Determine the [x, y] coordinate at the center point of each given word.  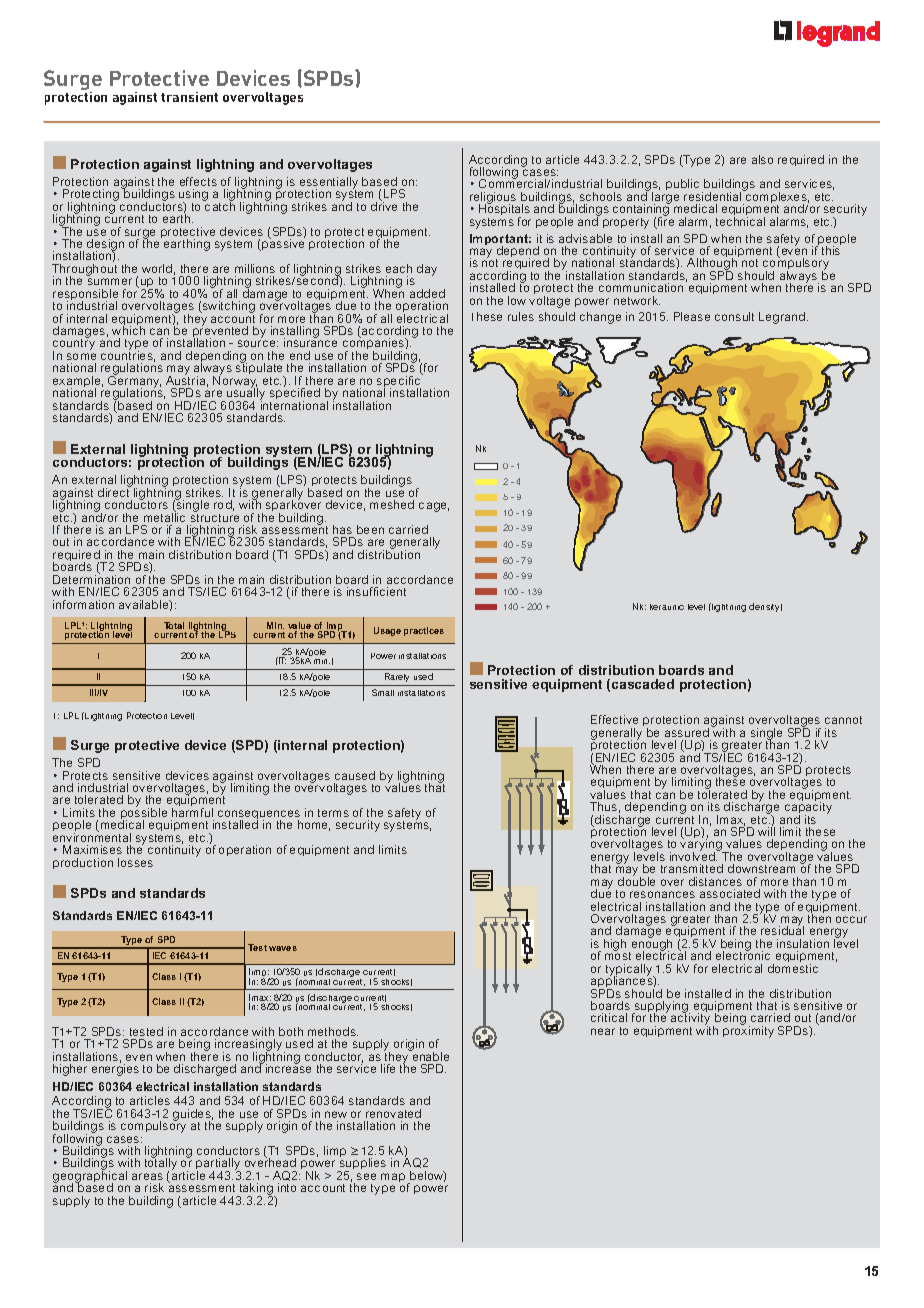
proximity [748, 1031]
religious [493, 199]
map [394, 1179]
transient [189, 97]
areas [147, 1176]
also [762, 159]
